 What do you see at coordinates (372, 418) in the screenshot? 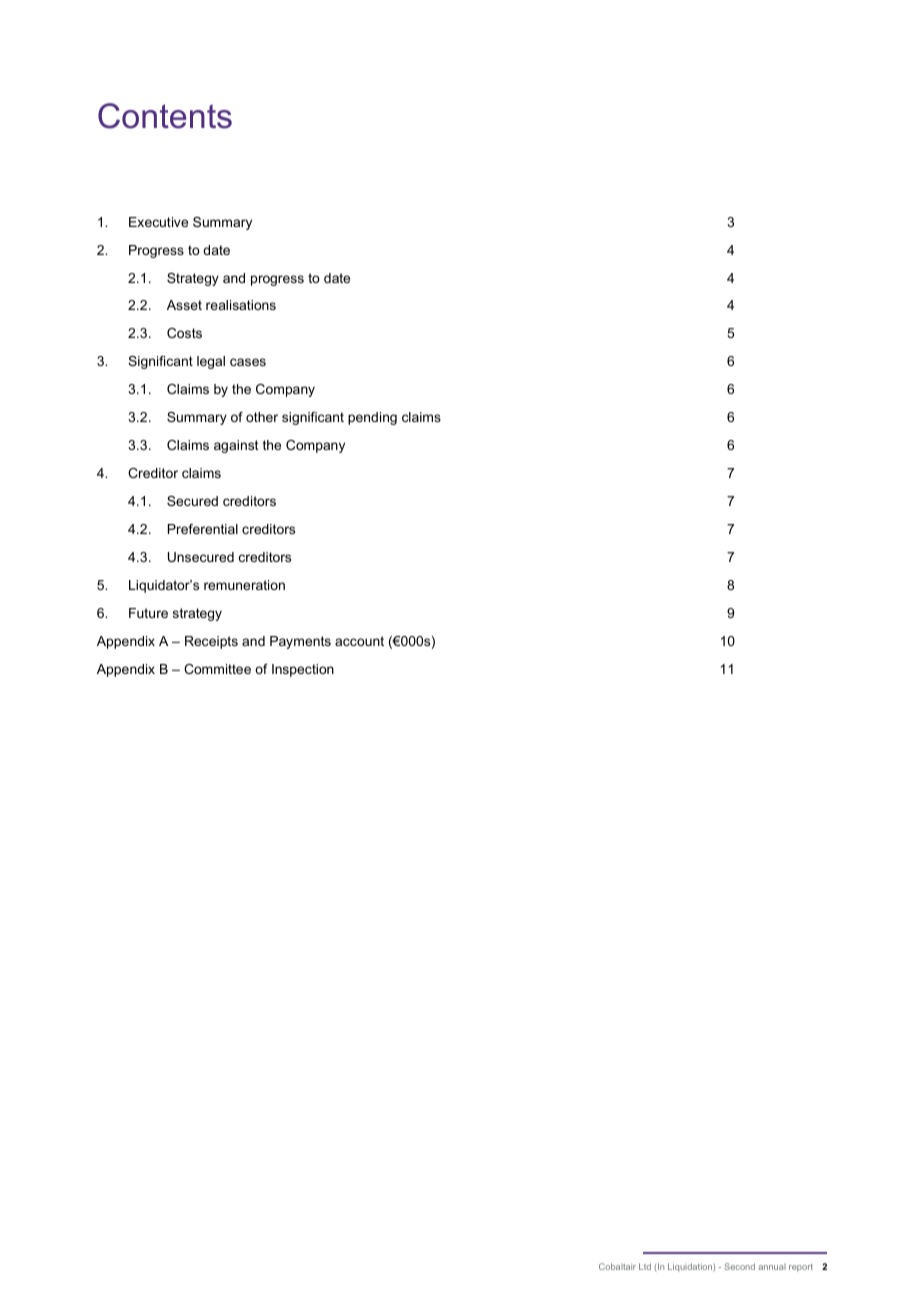
I see `pending` at bounding box center [372, 418].
